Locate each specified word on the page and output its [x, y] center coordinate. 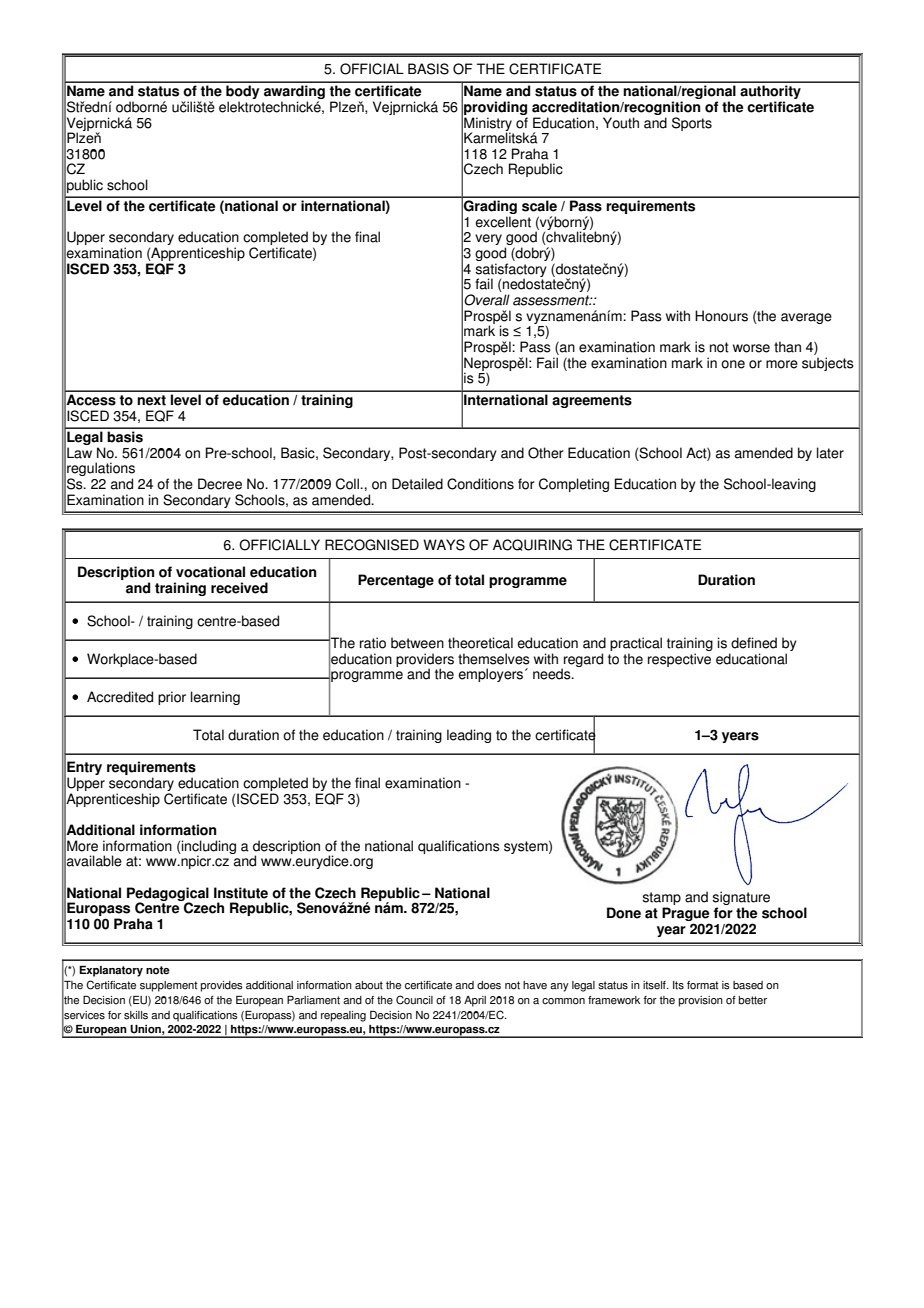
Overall [487, 300]
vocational [210, 572]
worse [751, 348]
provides [222, 986]
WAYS [444, 545]
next [151, 400]
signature [741, 899]
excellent [503, 222]
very [488, 239]
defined [754, 643]
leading [469, 736]
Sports [692, 124]
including [208, 848]
